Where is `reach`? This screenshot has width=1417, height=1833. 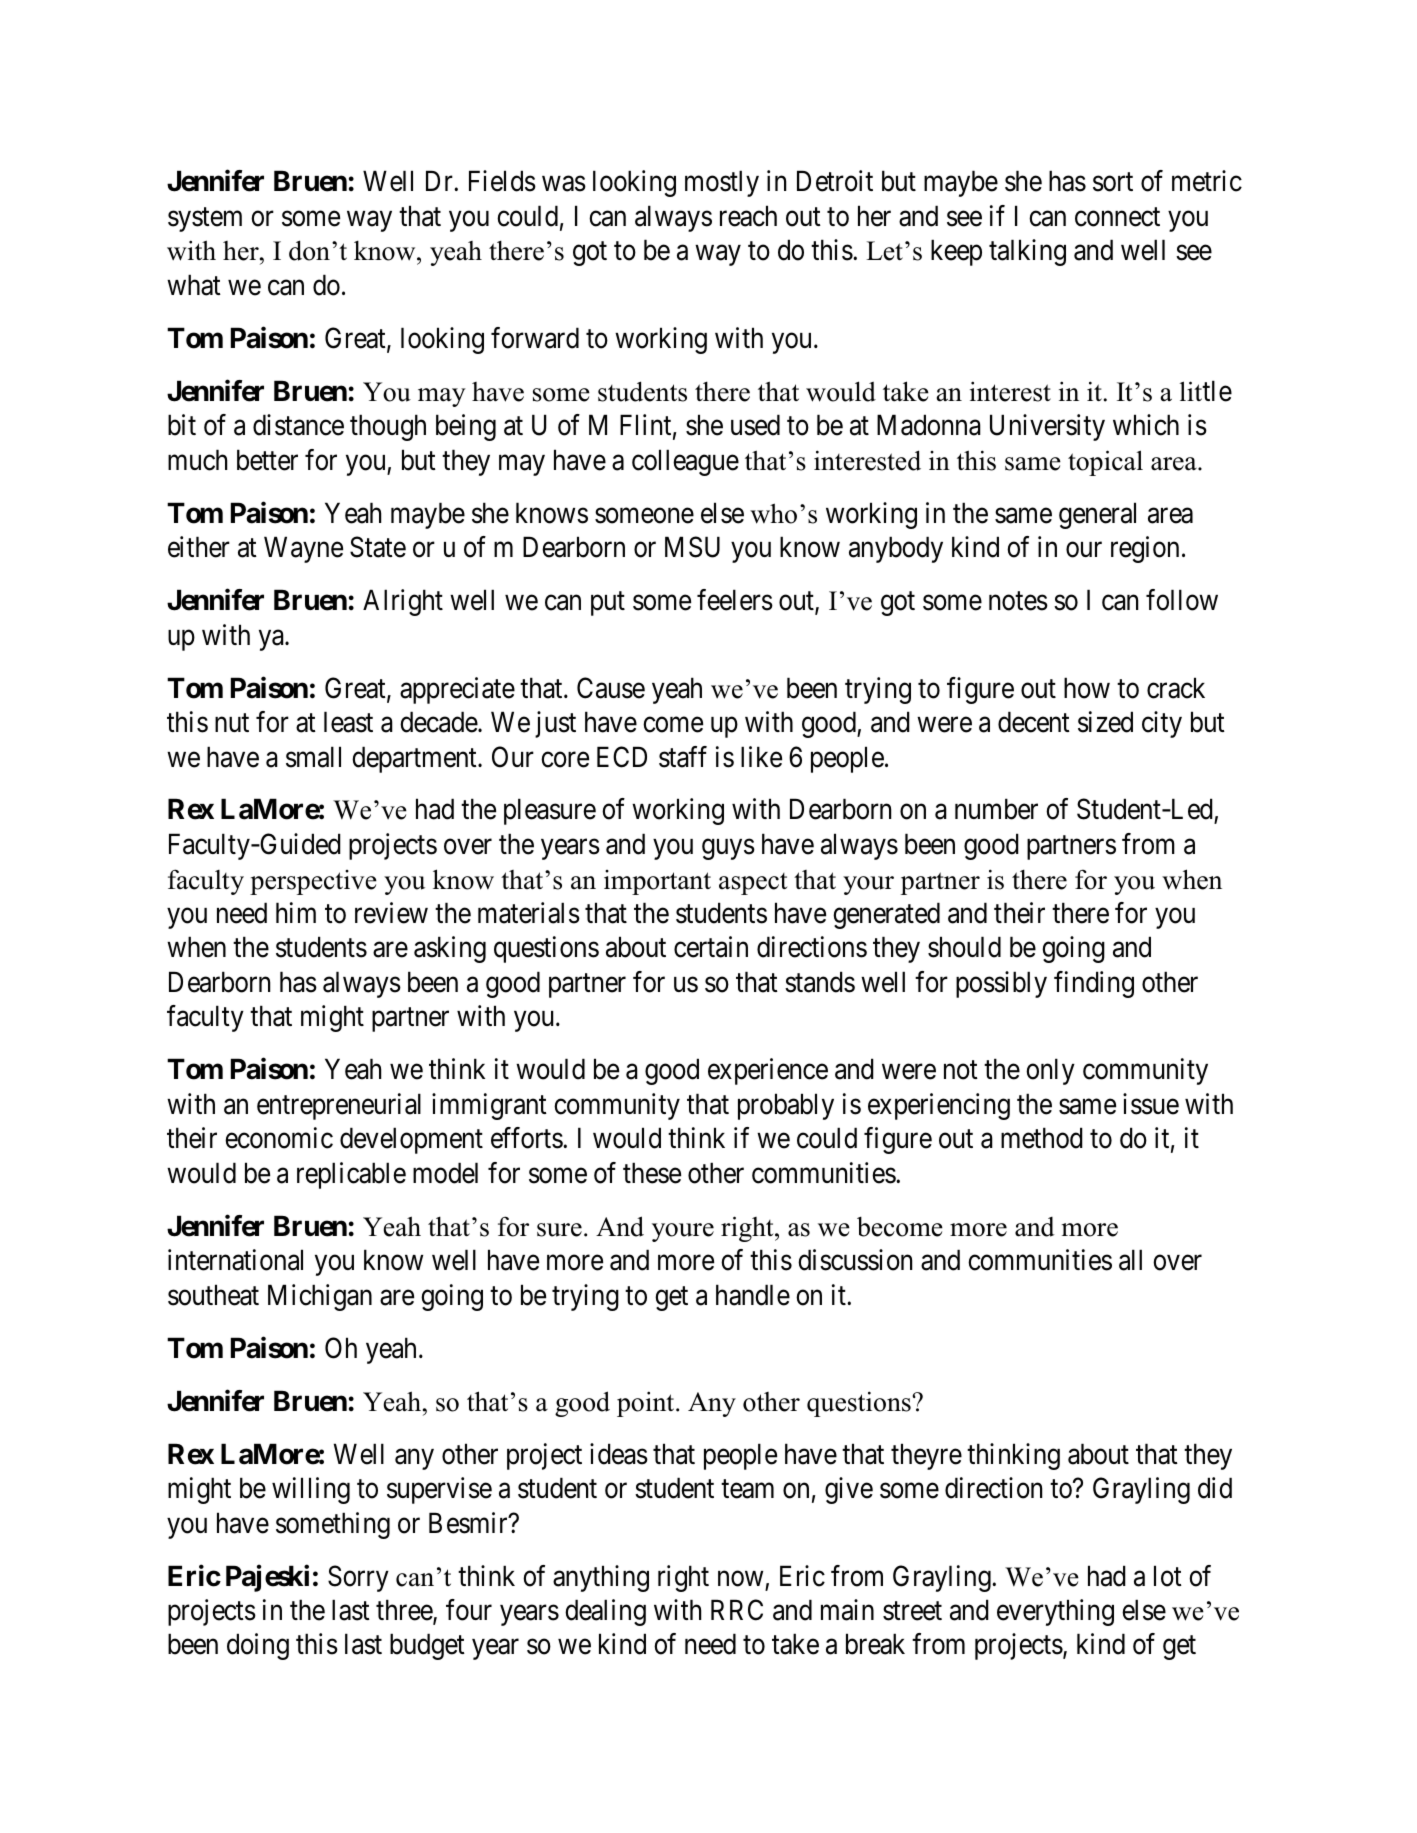
reach is located at coordinates (748, 216).
